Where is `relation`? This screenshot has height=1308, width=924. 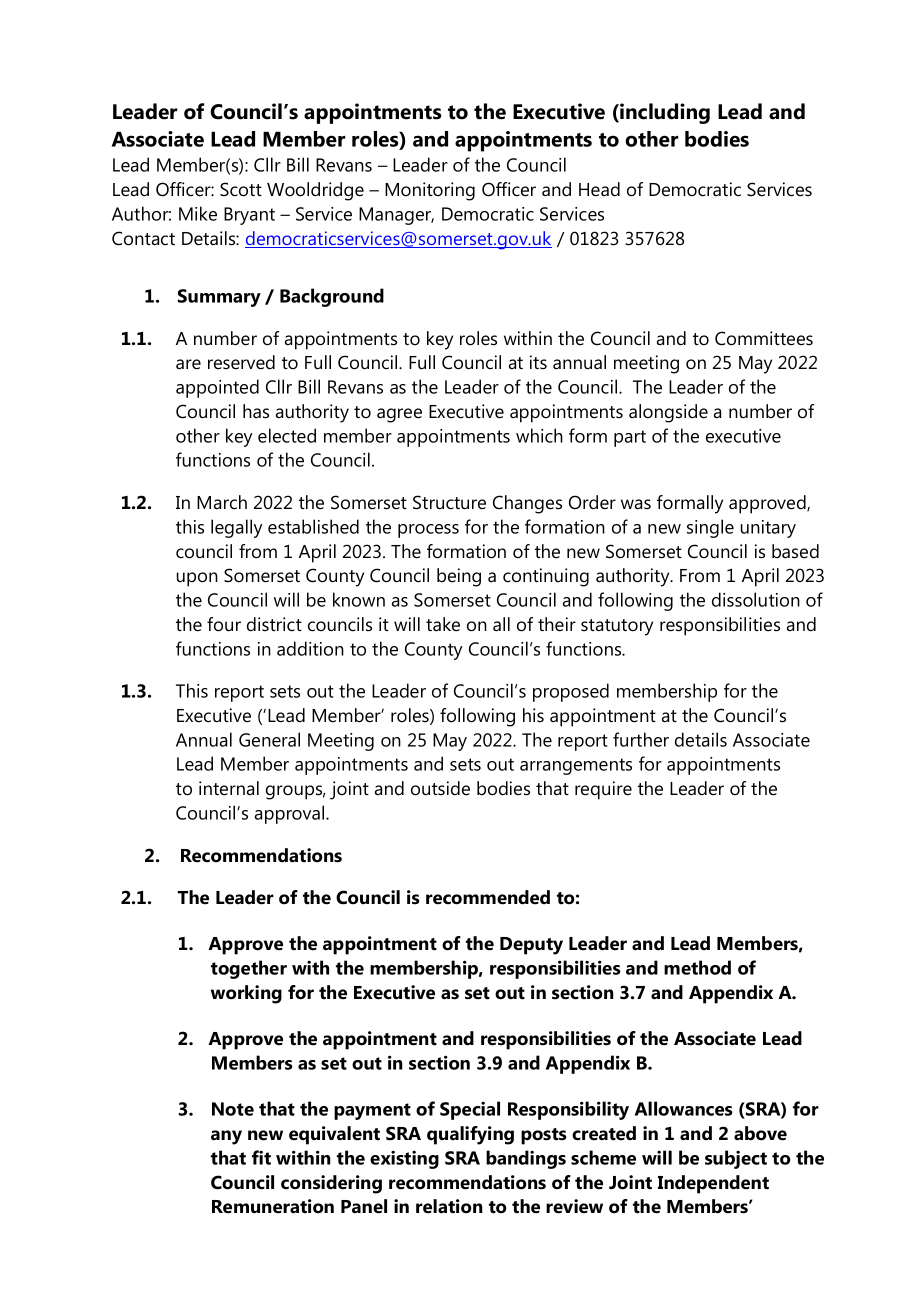
relation is located at coordinates (449, 1206).
